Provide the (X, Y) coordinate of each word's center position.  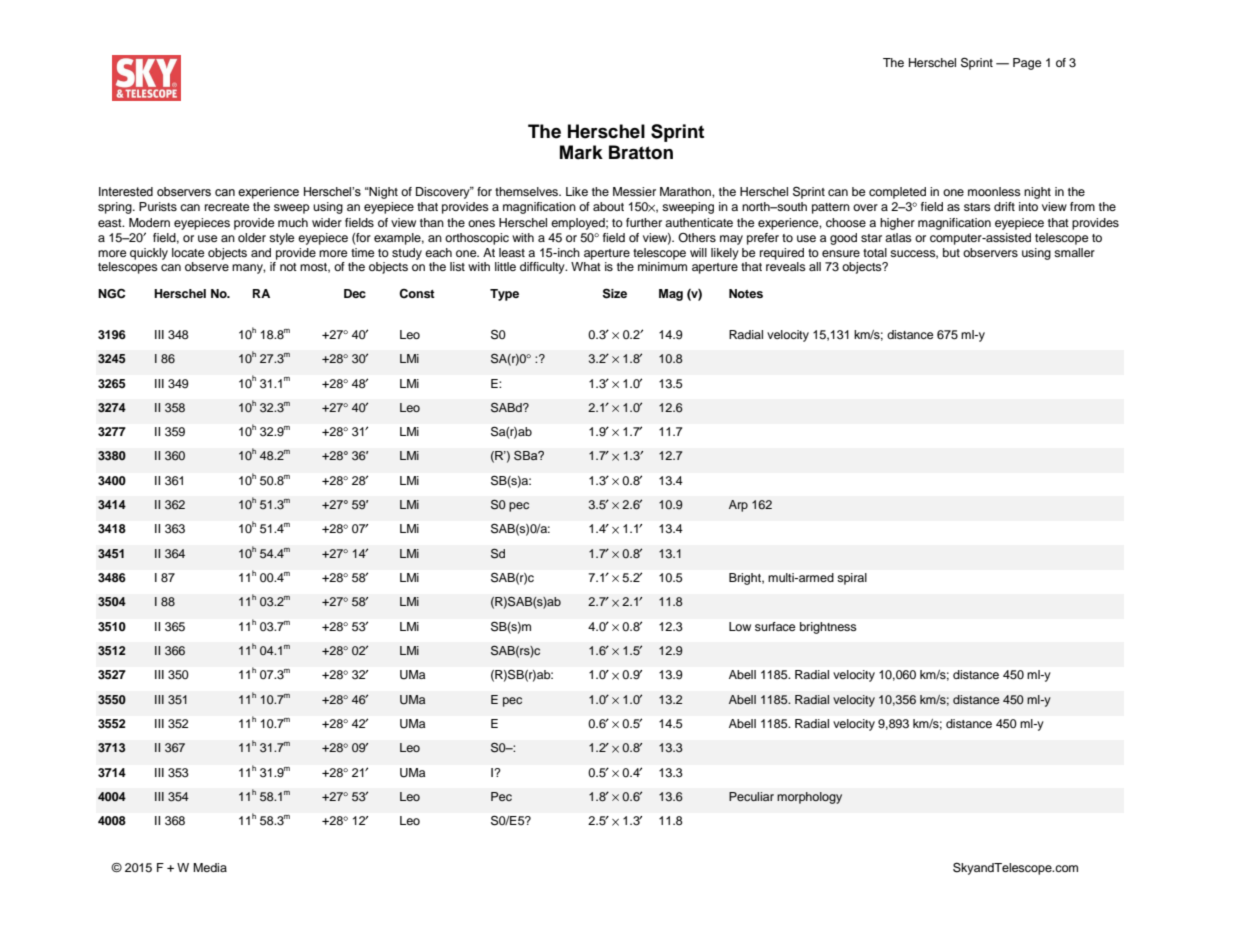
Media (210, 867)
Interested (126, 192)
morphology (809, 798)
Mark (581, 152)
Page (1027, 64)
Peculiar (751, 796)
